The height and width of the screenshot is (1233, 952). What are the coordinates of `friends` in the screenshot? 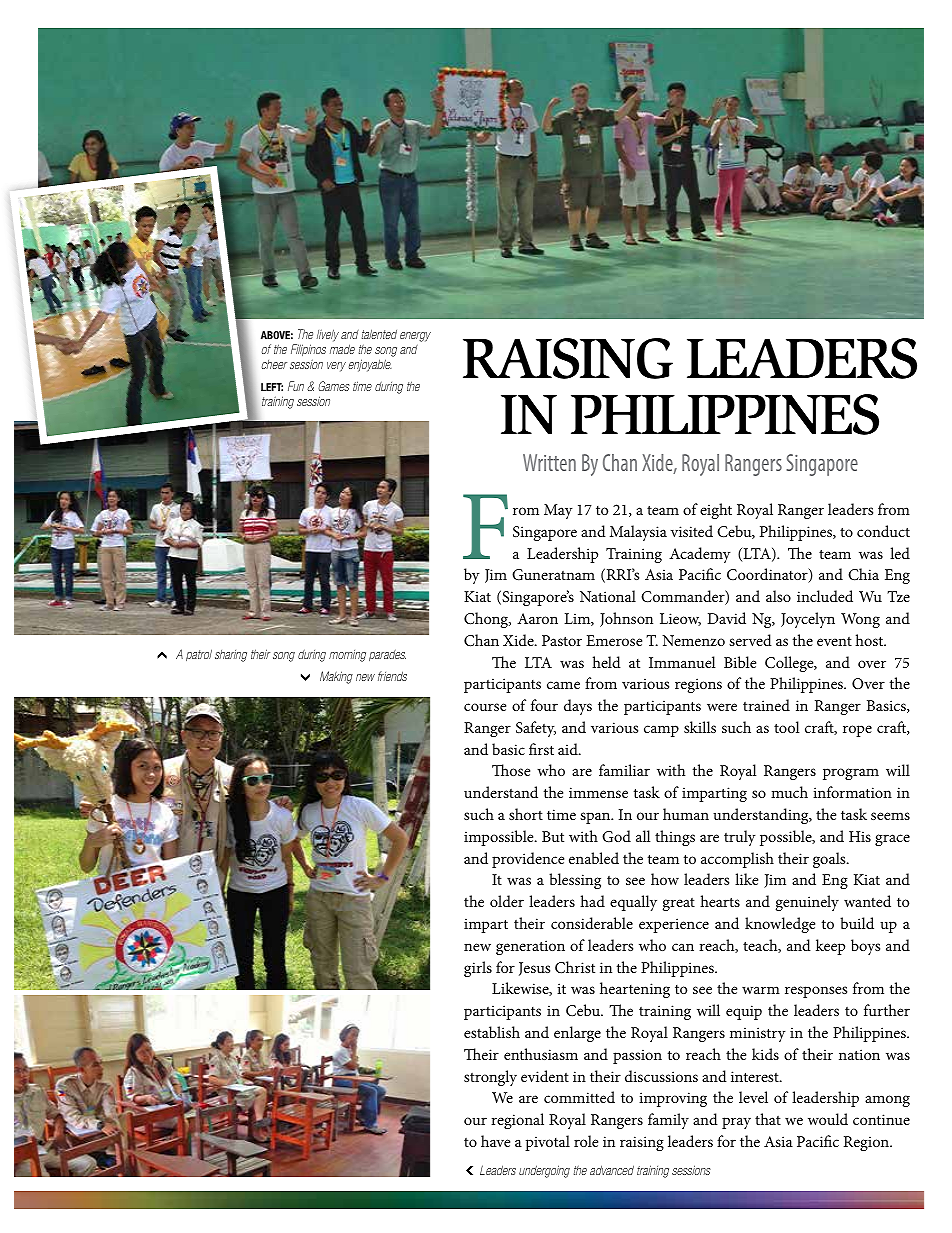 It's located at (392, 676).
